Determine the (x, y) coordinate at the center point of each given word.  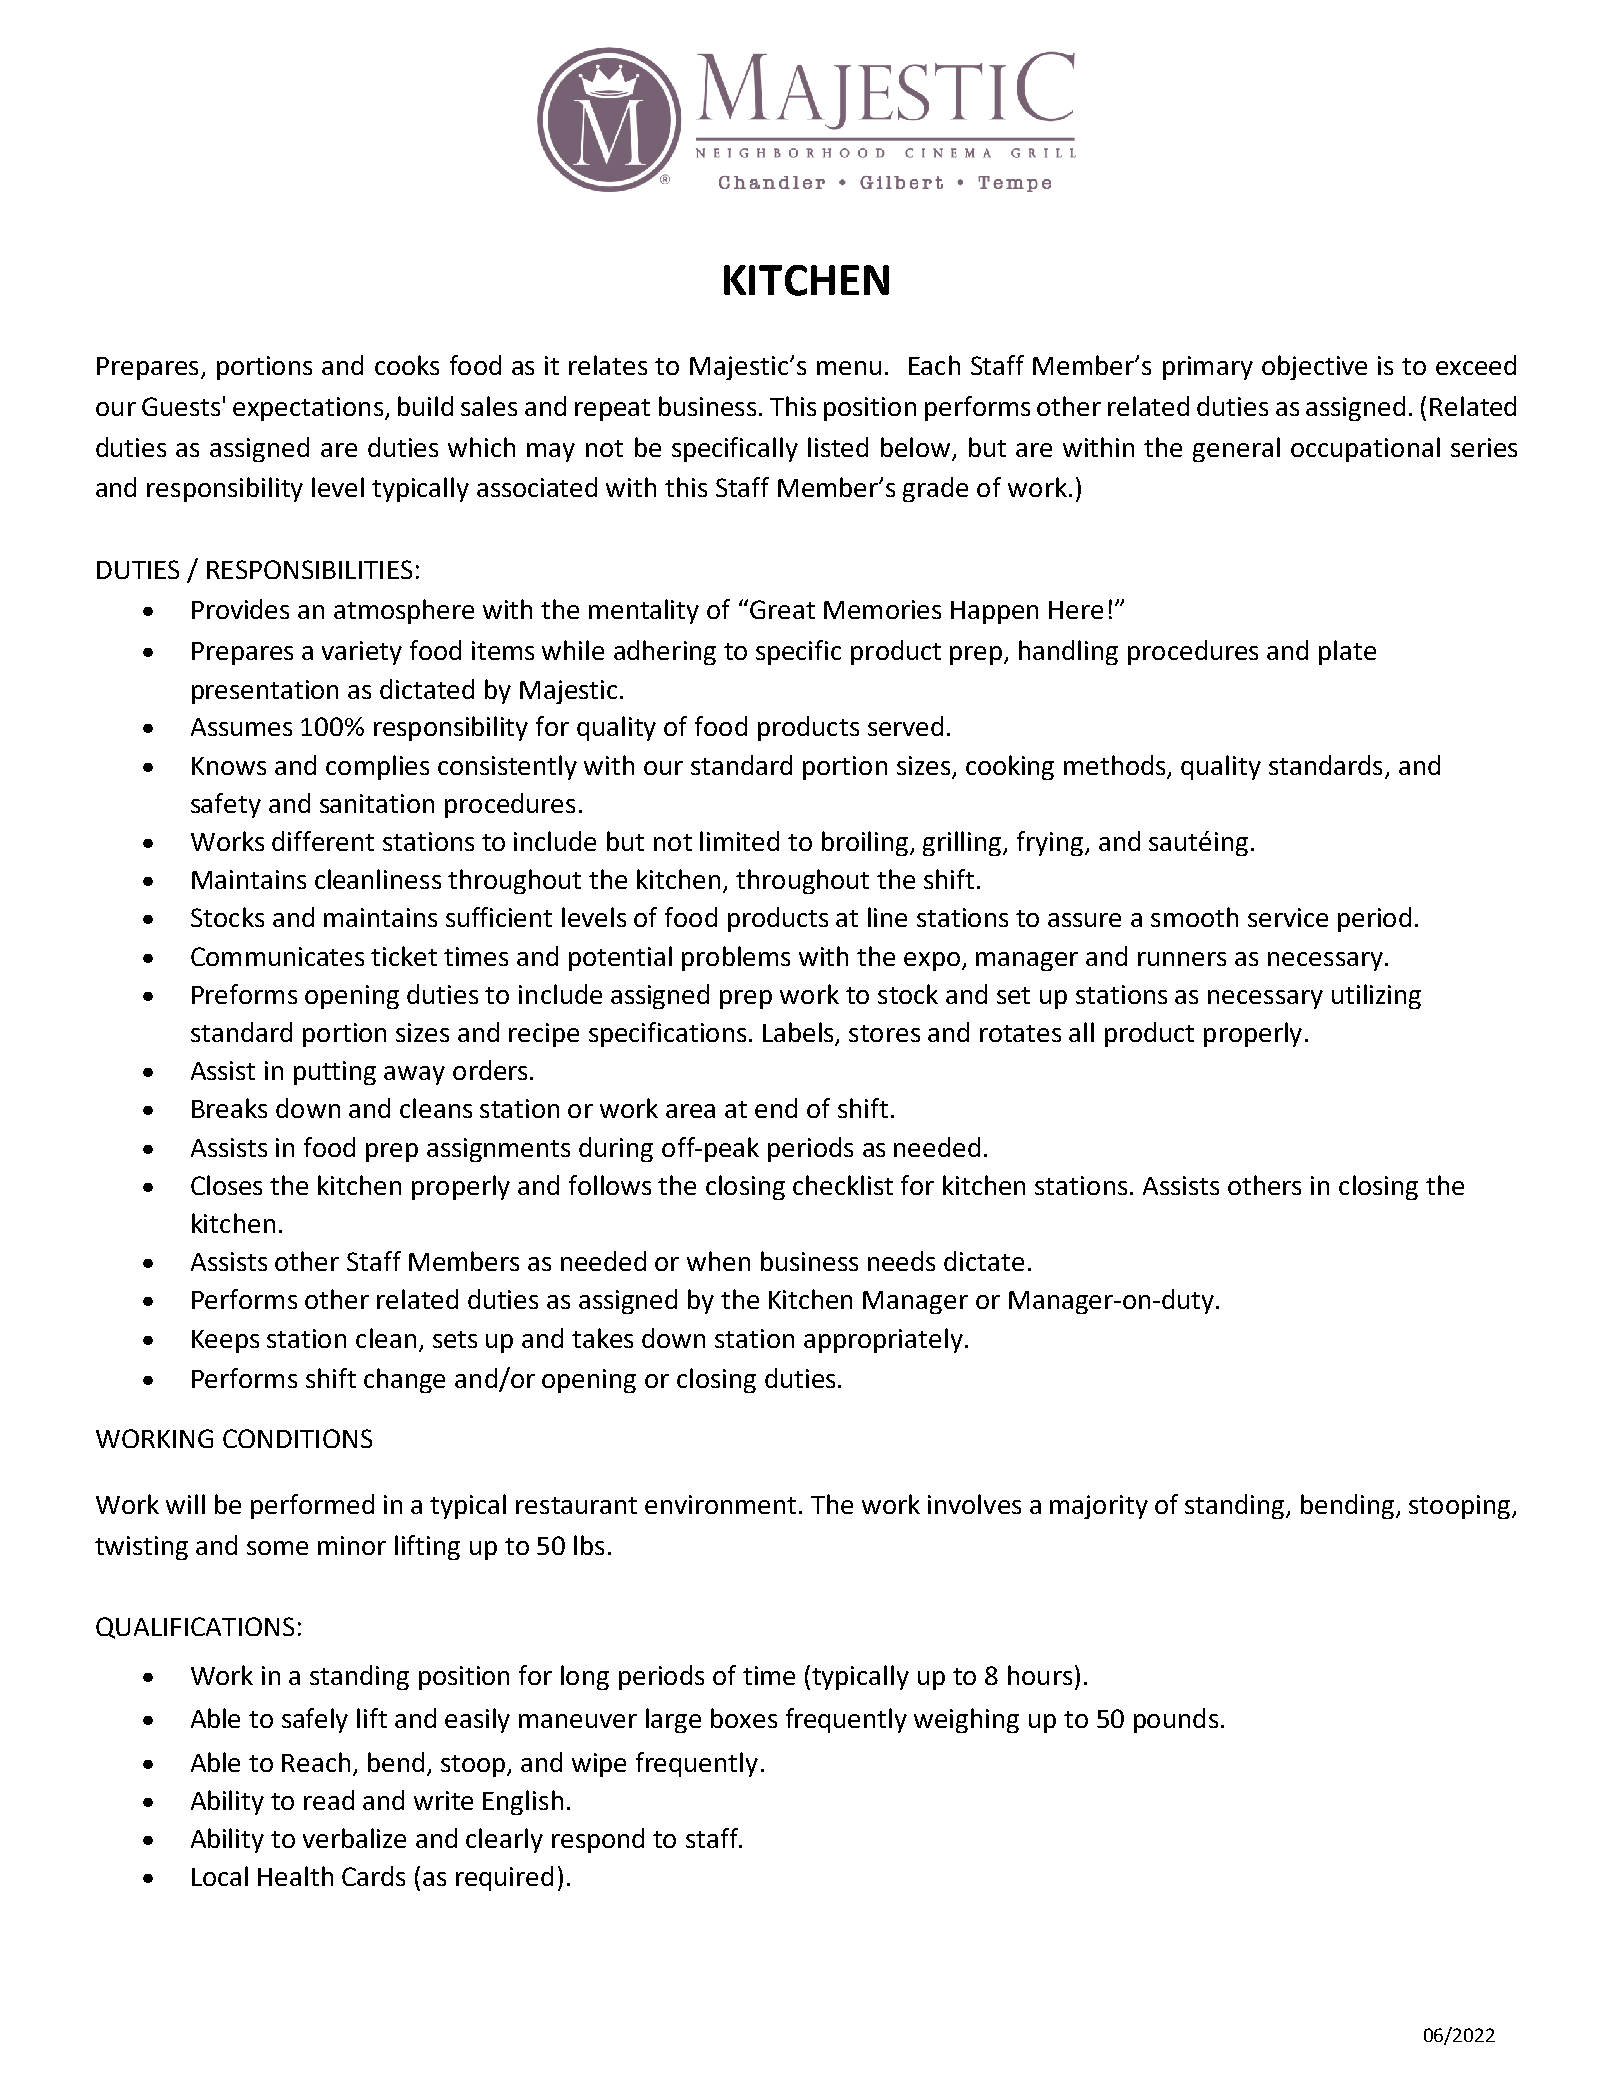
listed (838, 447)
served (905, 726)
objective (1314, 367)
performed (312, 1506)
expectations (308, 409)
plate (1347, 652)
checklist (843, 1185)
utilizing (1376, 996)
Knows (229, 766)
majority (1099, 1507)
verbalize (354, 1838)
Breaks (229, 1108)
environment (720, 1504)
